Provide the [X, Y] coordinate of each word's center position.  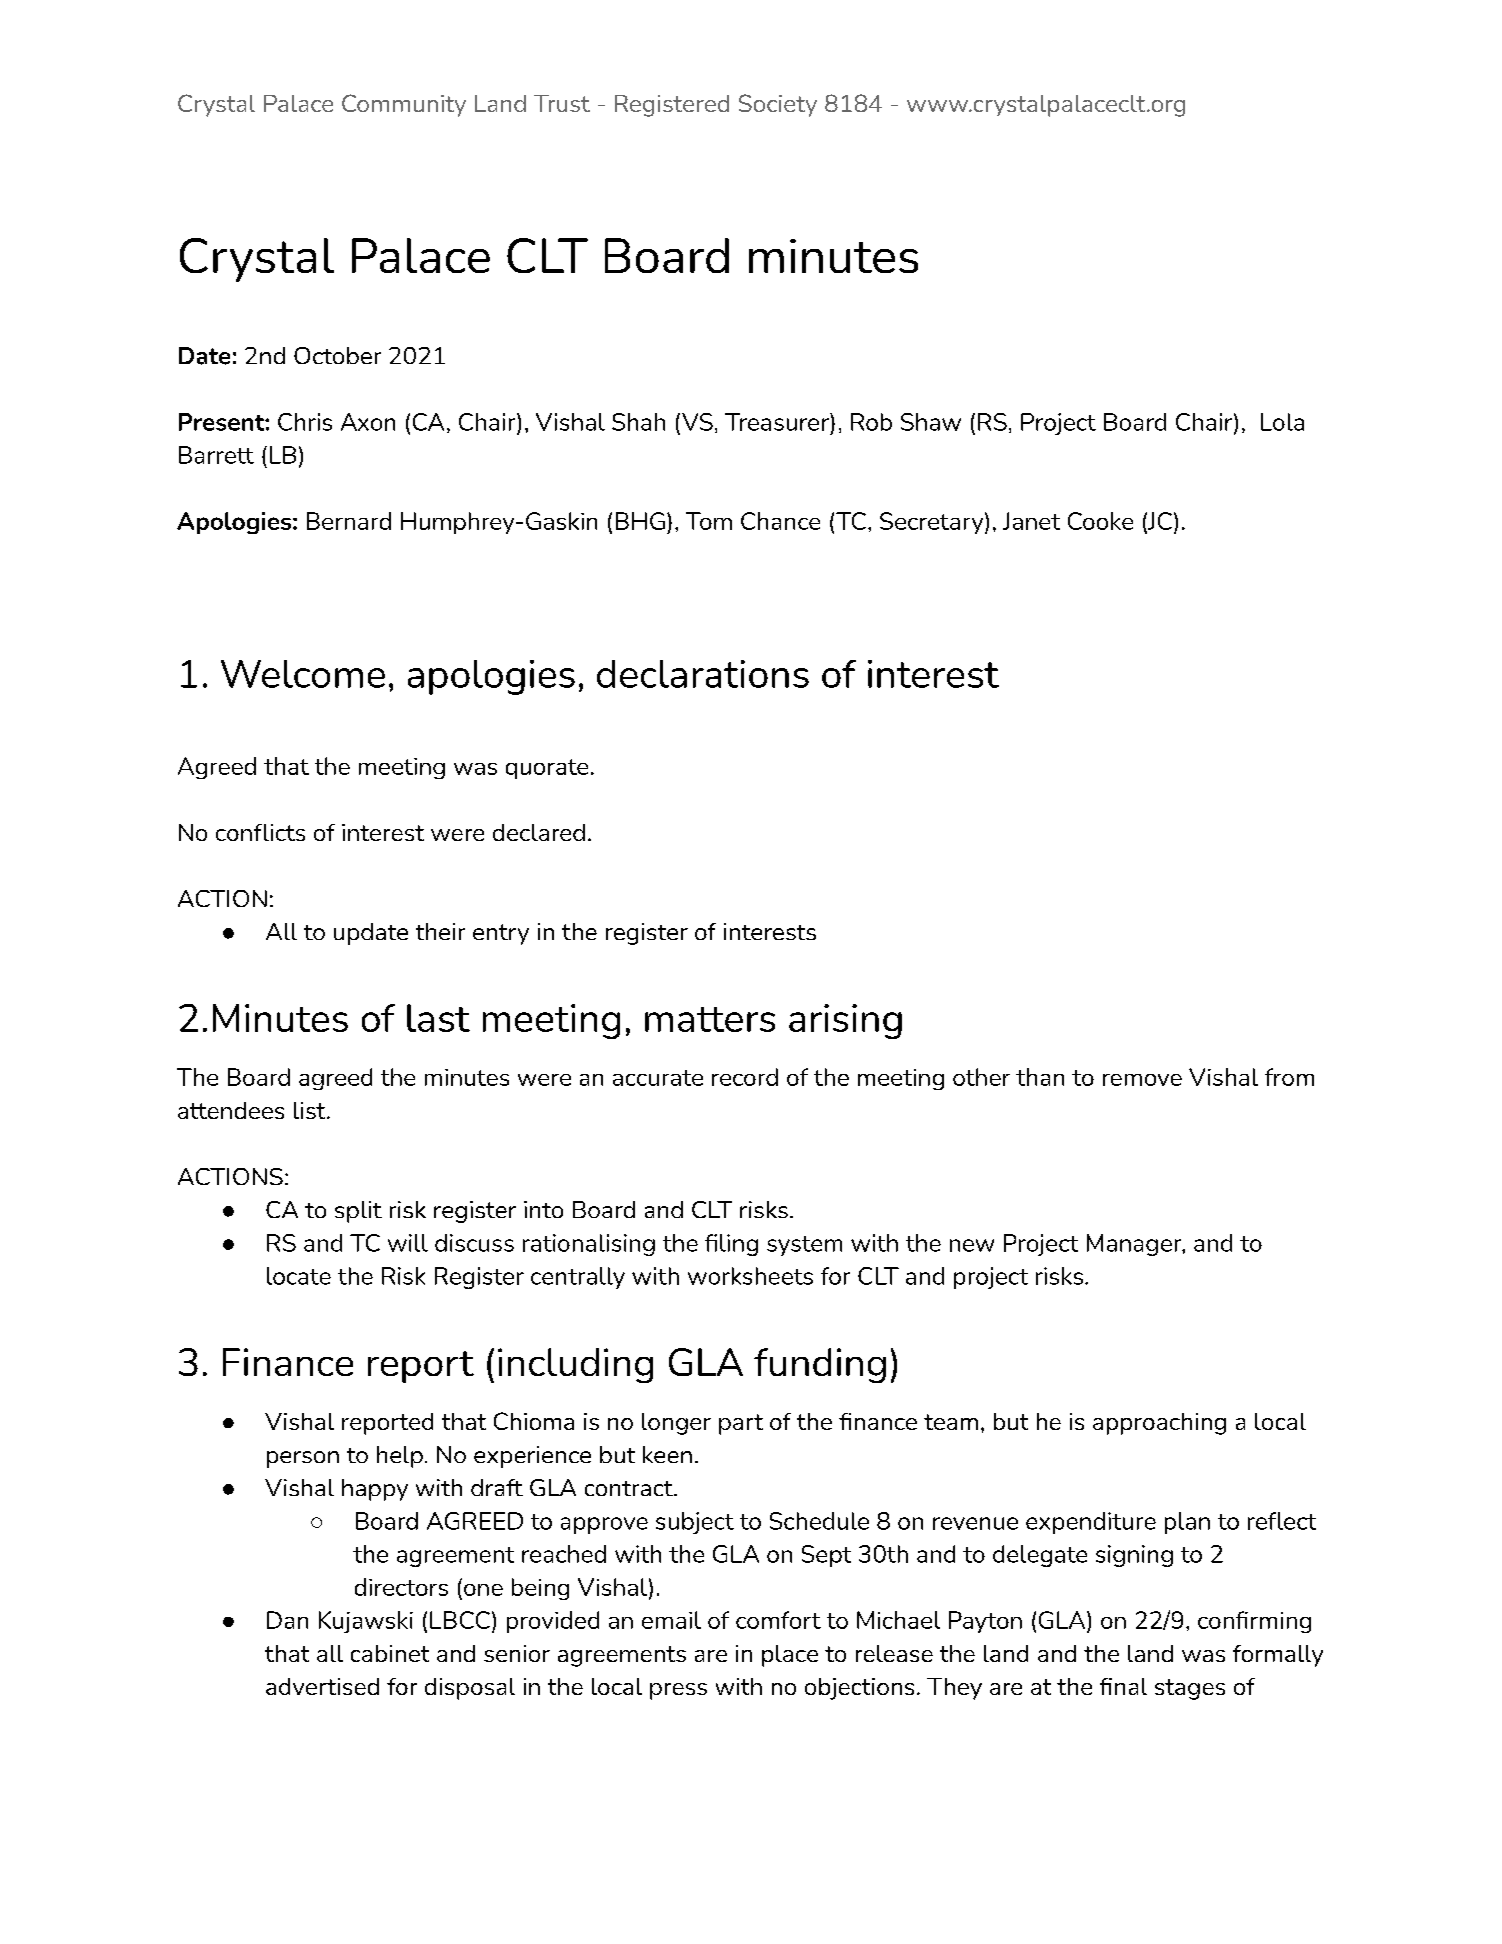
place [790, 1656]
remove [1142, 1080]
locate [299, 1276]
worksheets [750, 1276]
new [972, 1245]
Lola [1282, 422]
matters [710, 1019]
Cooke [1100, 521]
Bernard [349, 521]
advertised [322, 1686]
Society [778, 105]
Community [404, 105]
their [440, 931]
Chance [780, 521]
